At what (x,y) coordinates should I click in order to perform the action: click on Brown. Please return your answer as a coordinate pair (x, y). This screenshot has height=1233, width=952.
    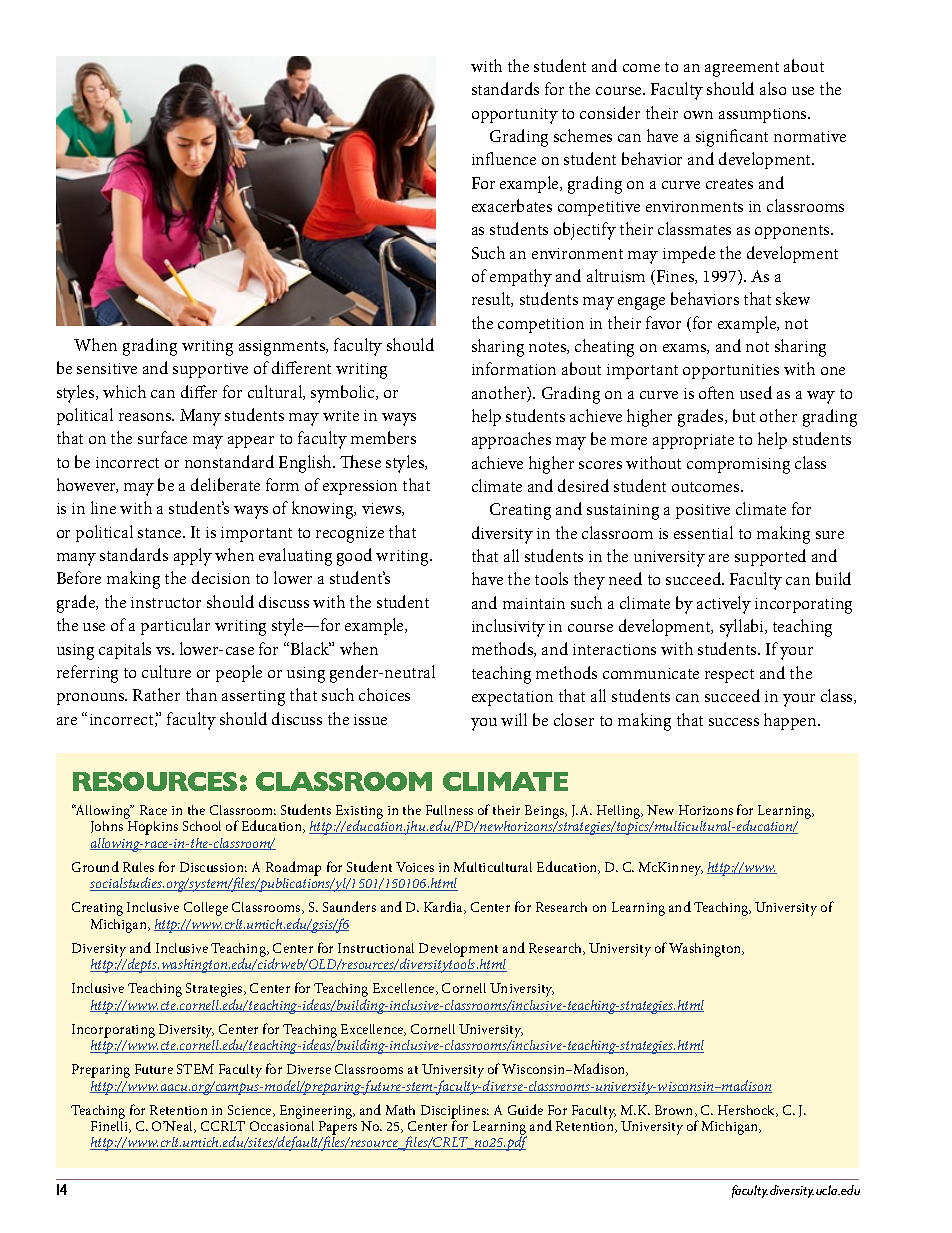
    Looking at the image, I should click on (675, 1111).
